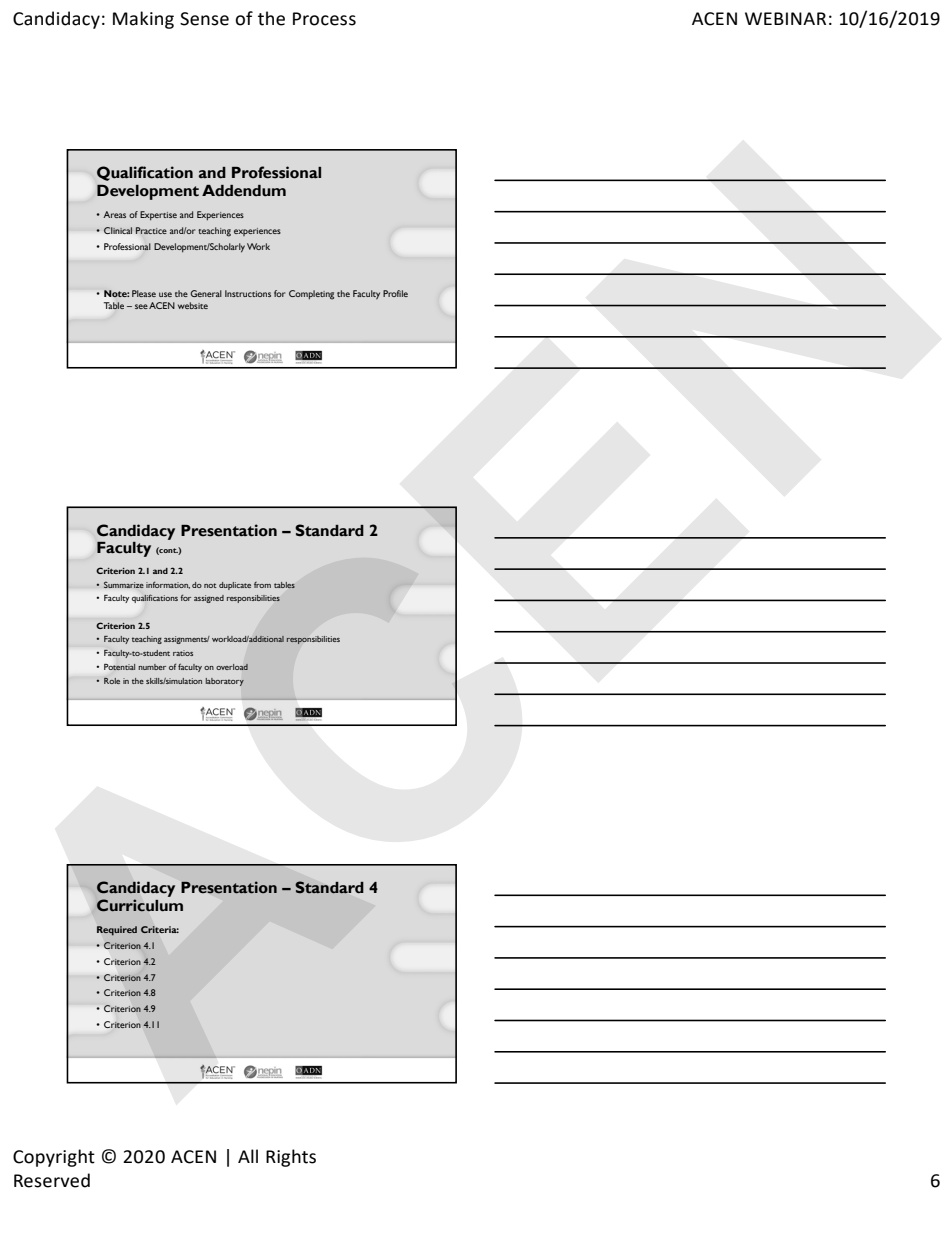  Describe the element at coordinates (248, 1156) in the page. I see `All` at that location.
